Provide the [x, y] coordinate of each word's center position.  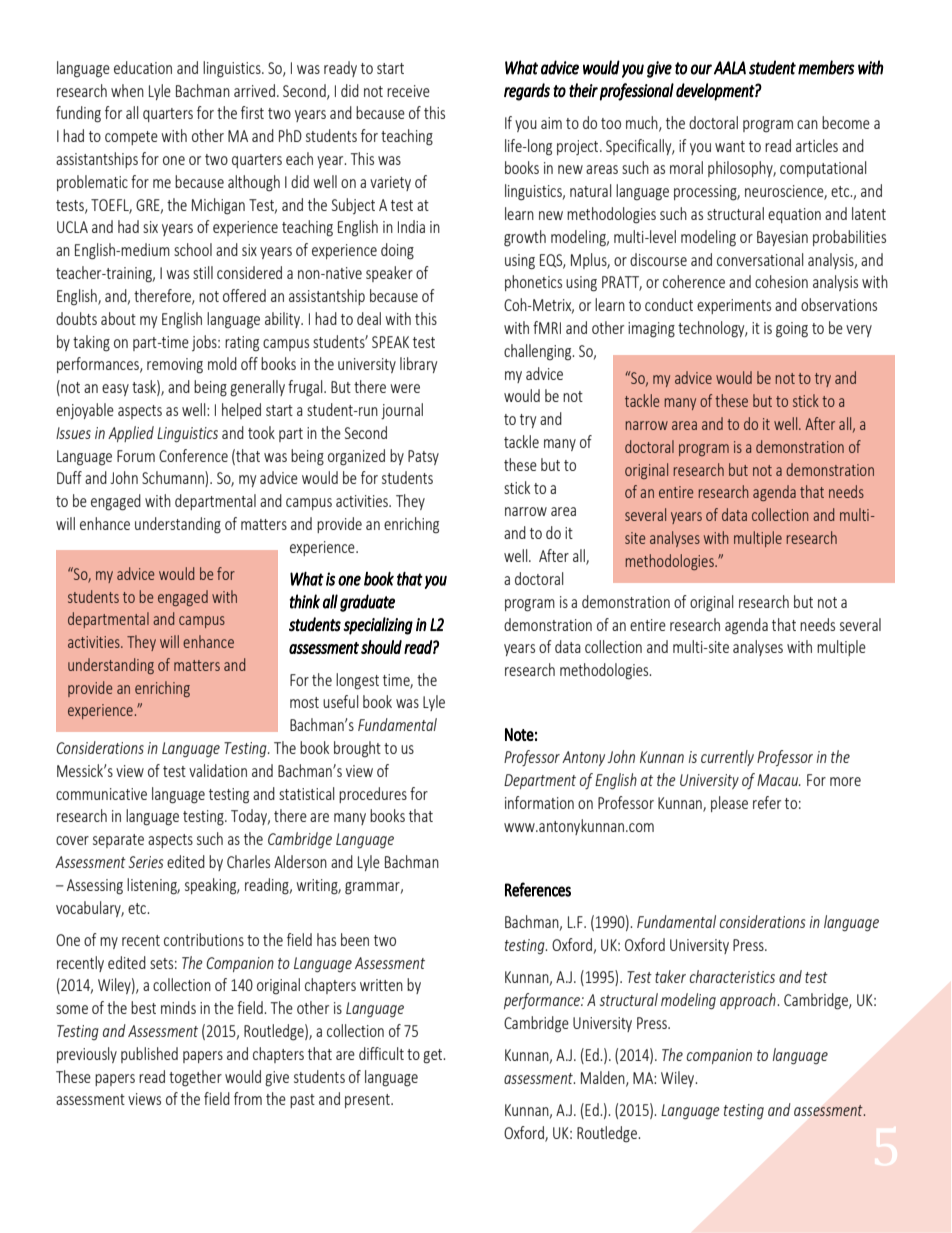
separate [118, 841]
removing [175, 366]
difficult [381, 1053]
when [127, 90]
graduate [367, 603]
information [539, 802]
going [792, 330]
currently [727, 758]
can [807, 124]
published [149, 1055]
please [729, 804]
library [418, 365]
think [304, 601]
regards [527, 92]
